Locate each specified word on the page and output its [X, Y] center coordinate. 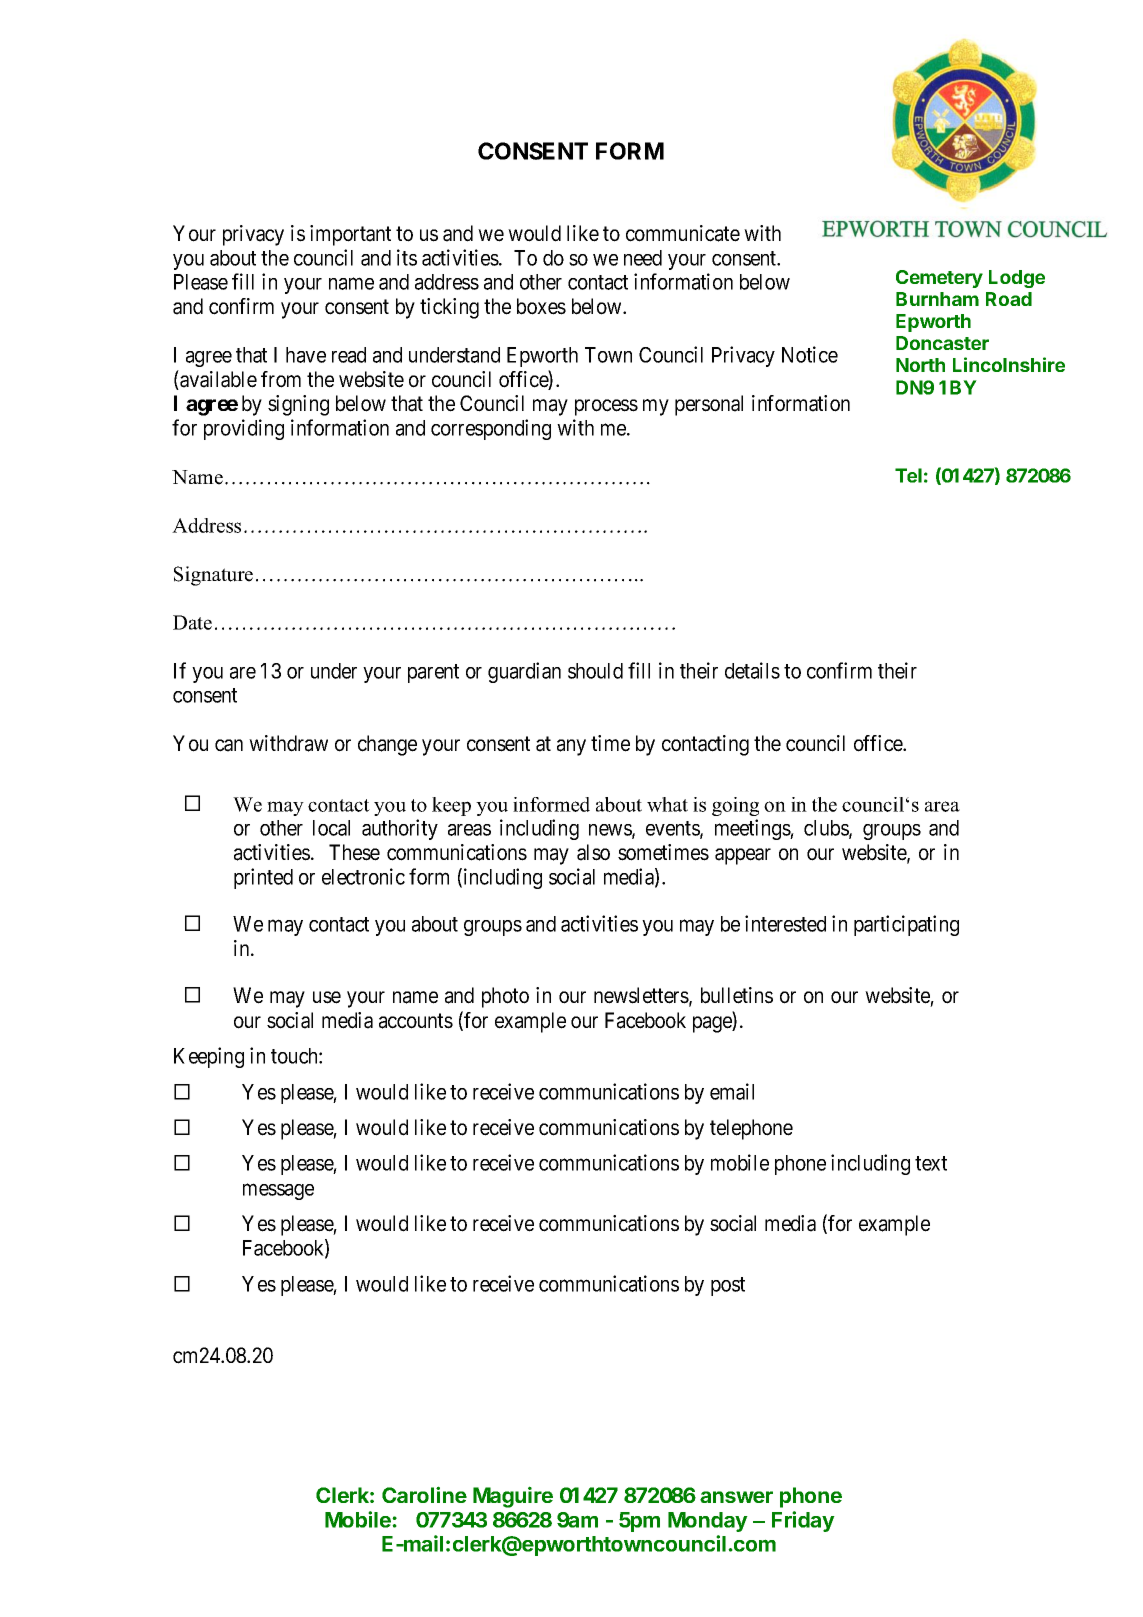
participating [906, 925]
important [350, 235]
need [643, 258]
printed [263, 878]
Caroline [424, 1494]
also [593, 852]
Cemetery [939, 279]
